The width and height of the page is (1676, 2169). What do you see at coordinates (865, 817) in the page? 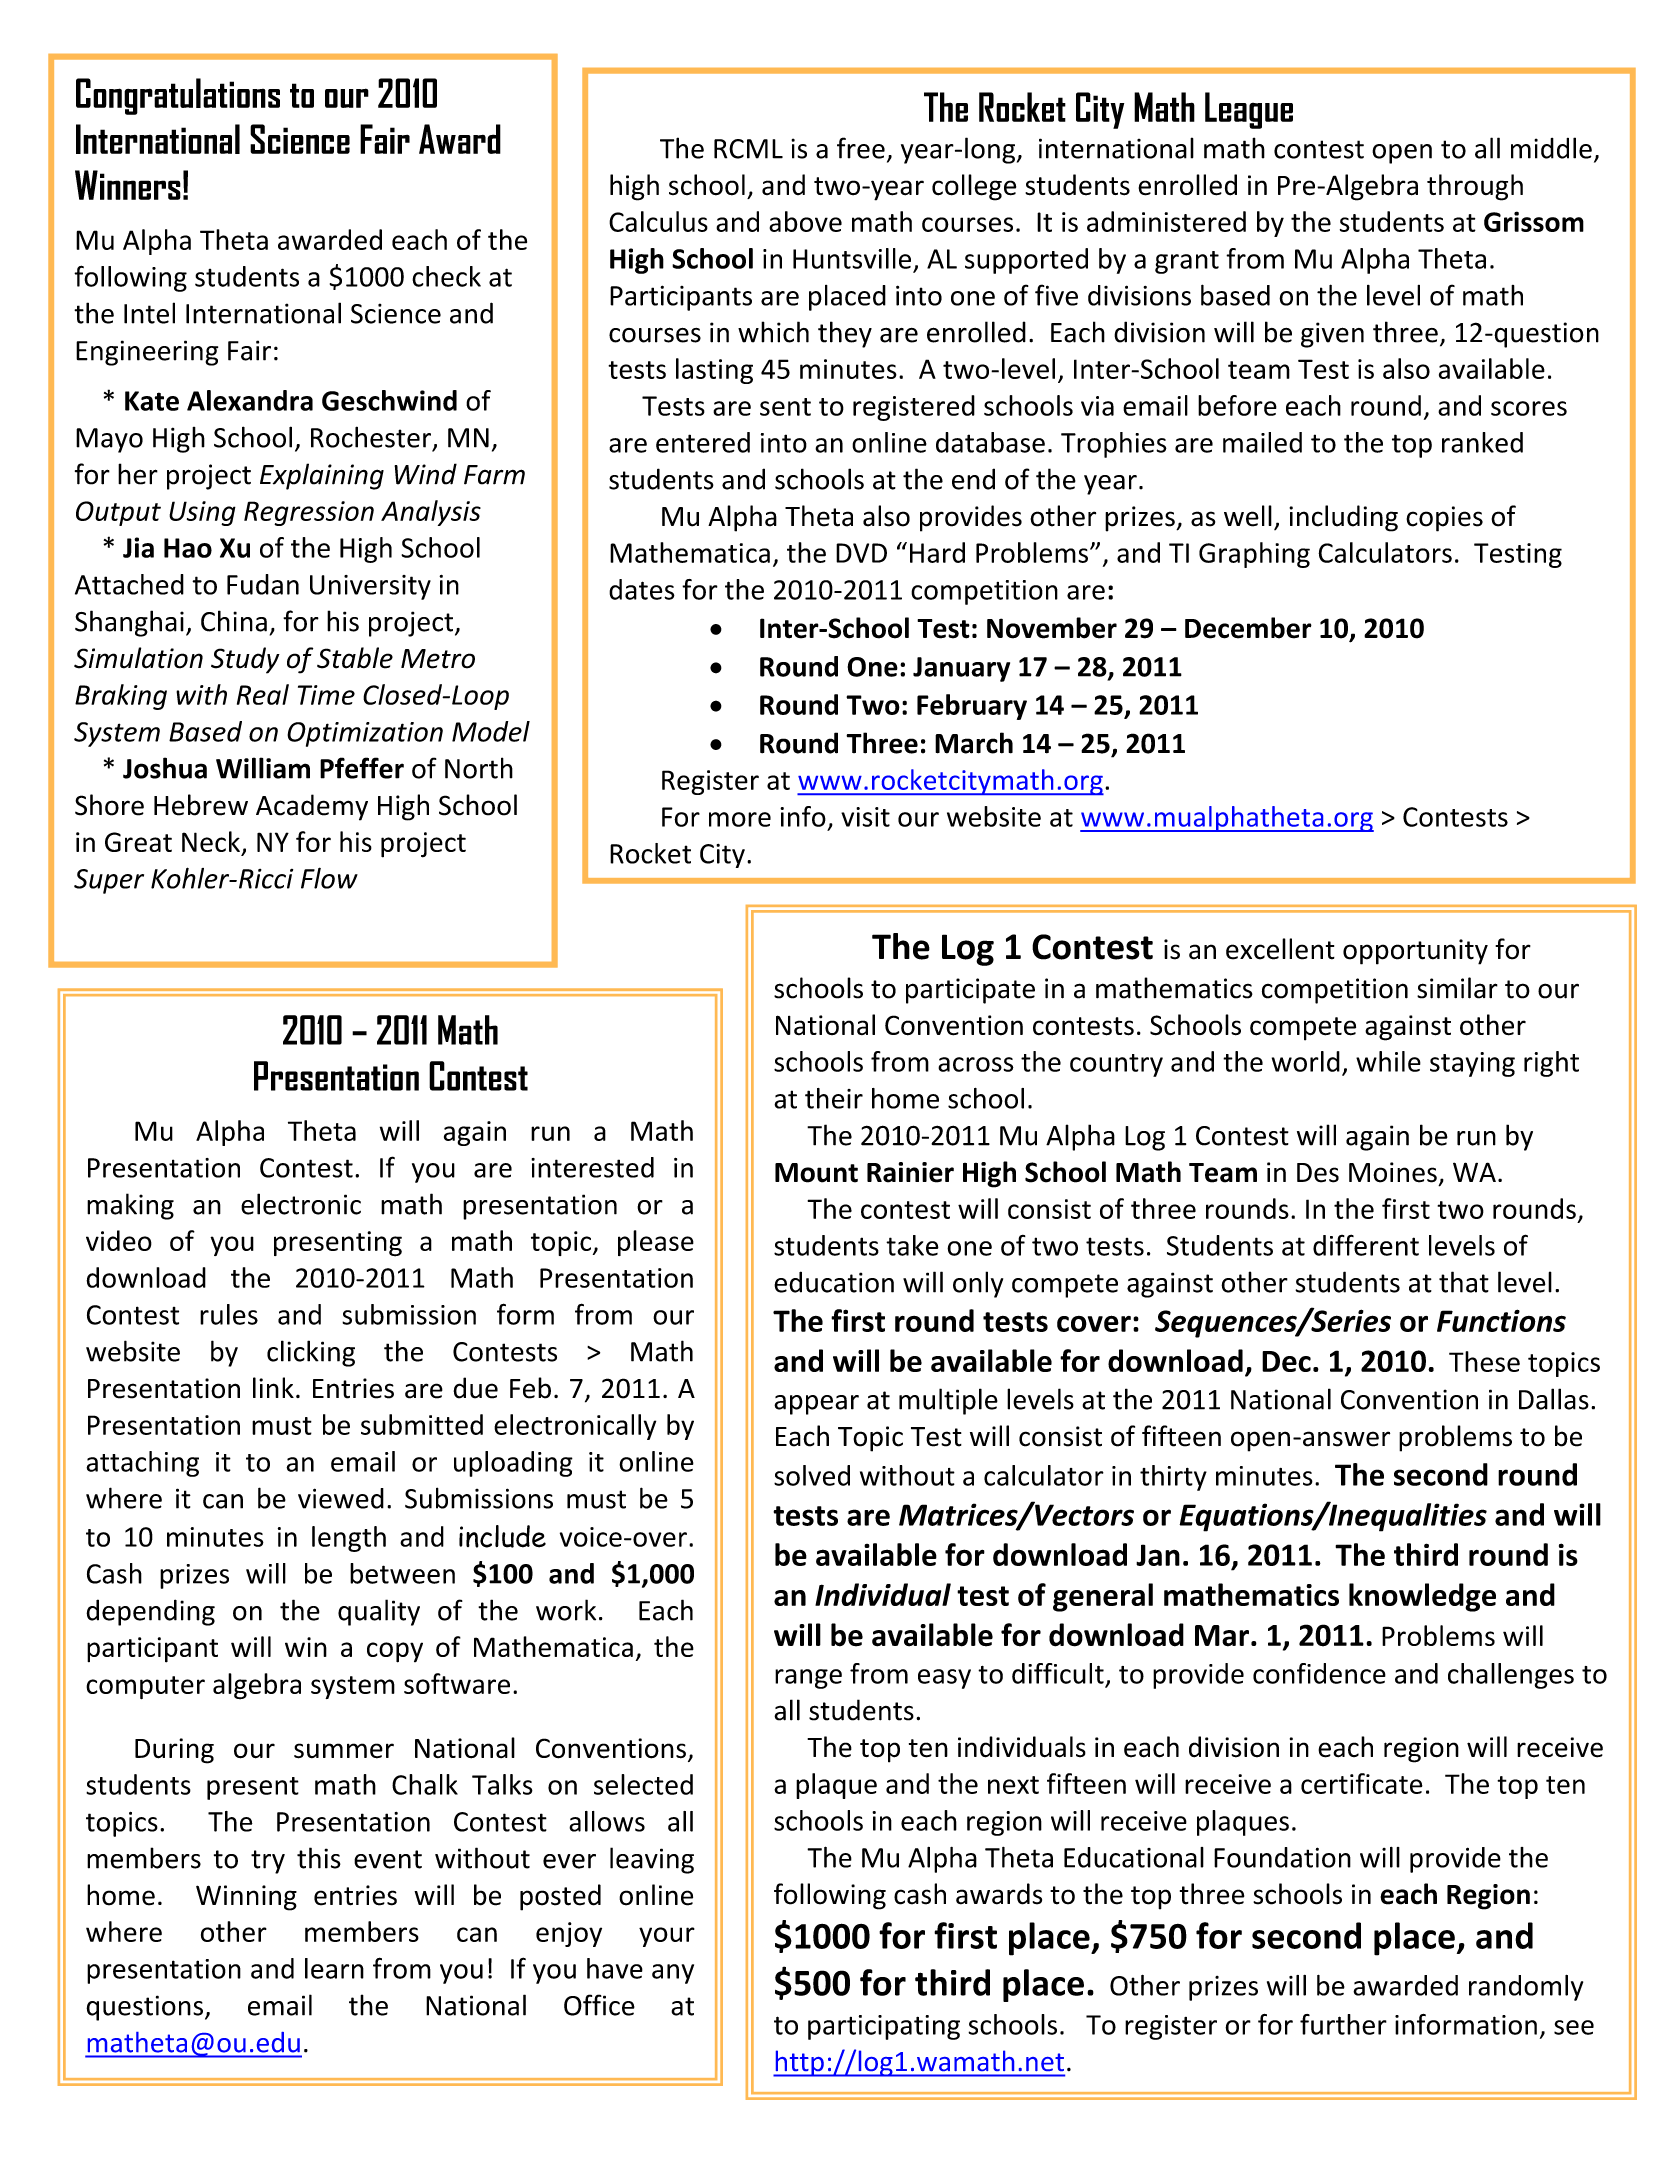
I see `visit` at bounding box center [865, 817].
